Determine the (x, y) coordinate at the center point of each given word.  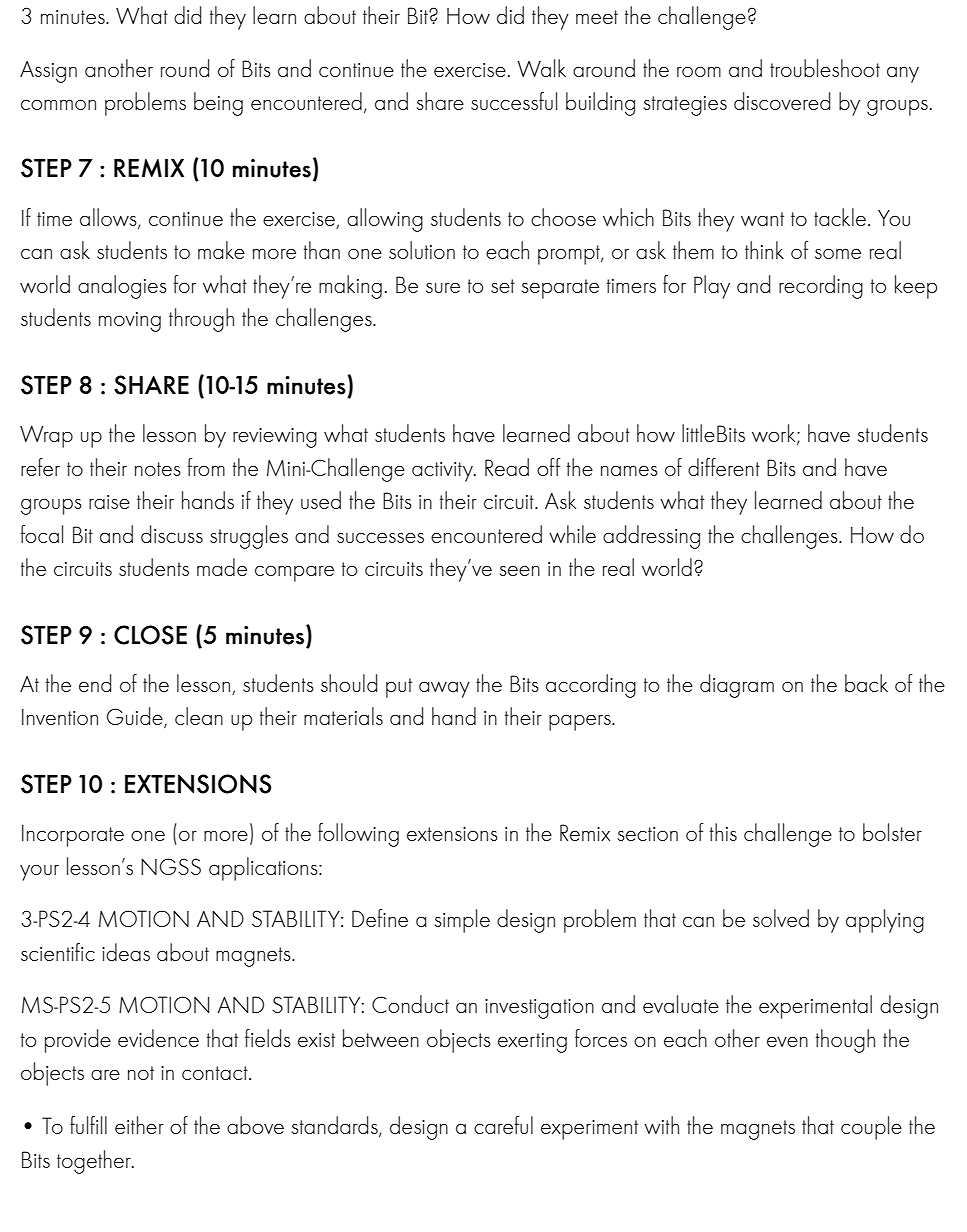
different (724, 467)
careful (503, 1125)
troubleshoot (825, 68)
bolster (892, 832)
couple (871, 1128)
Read (507, 467)
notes (158, 469)
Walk (541, 68)
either (139, 1125)
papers (581, 723)
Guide (136, 717)
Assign (48, 72)
